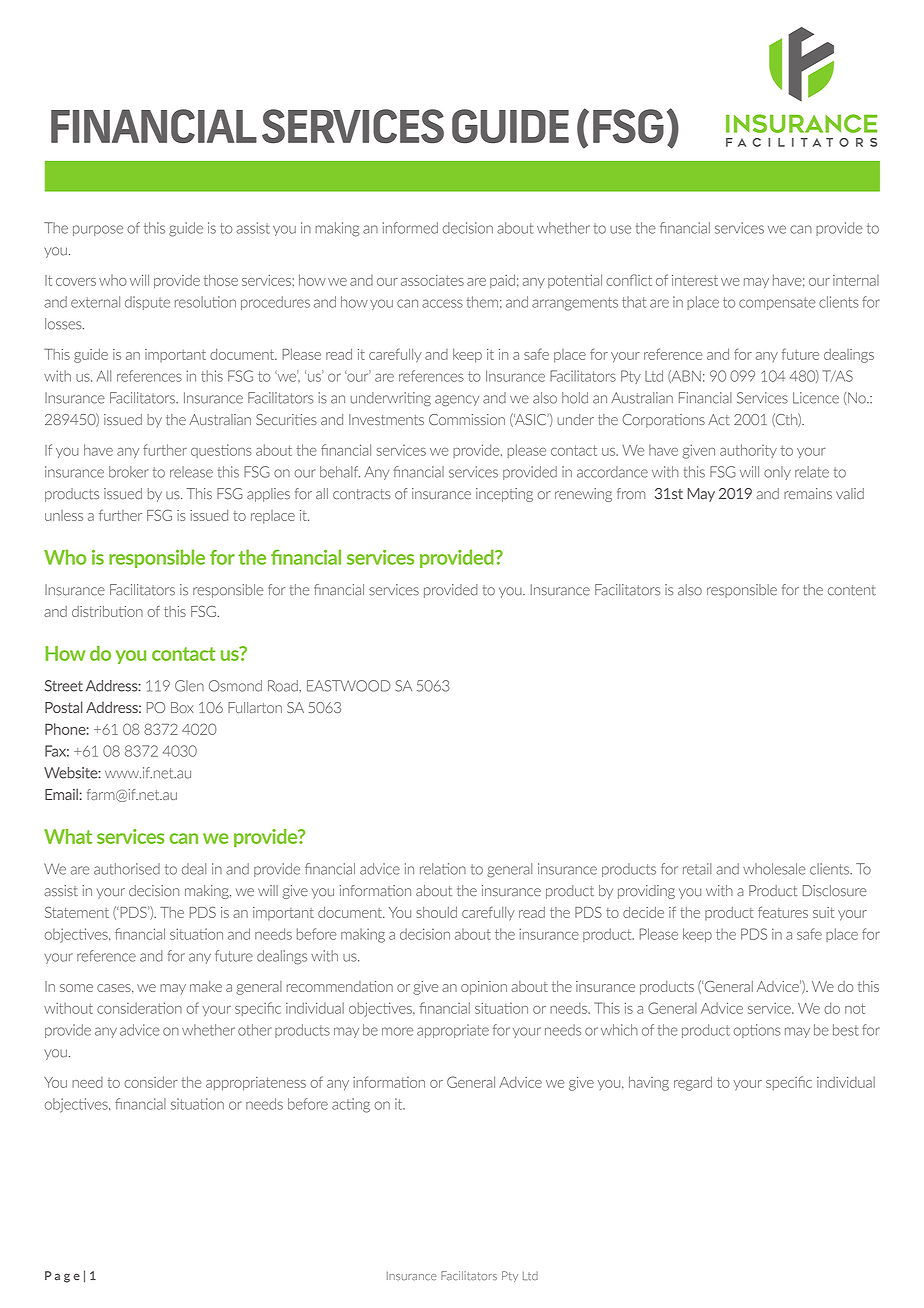 The image size is (924, 1308). Describe the element at coordinates (443, 869) in the screenshot. I see `relation` at that location.
